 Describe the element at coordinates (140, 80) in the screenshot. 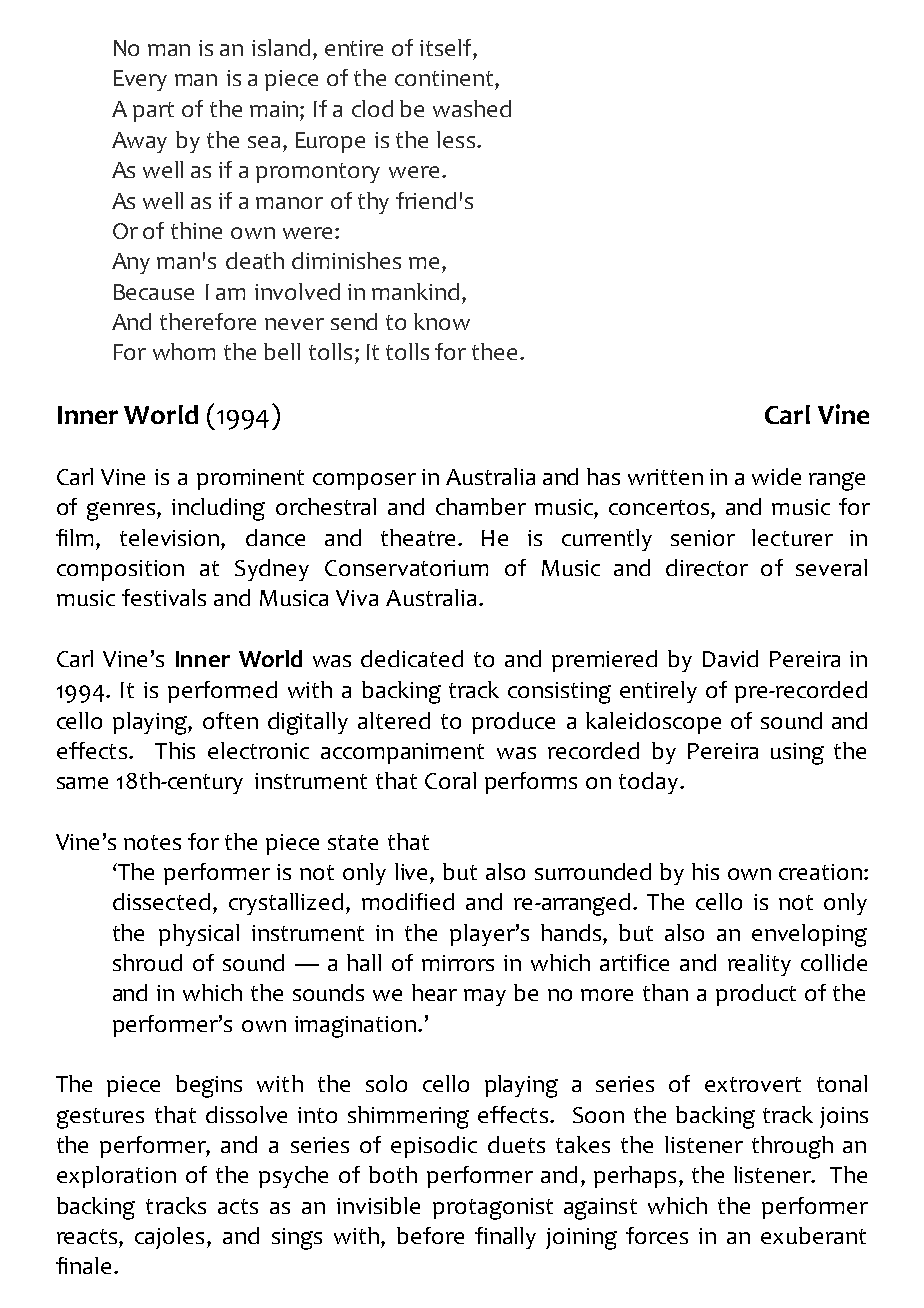

I see `Every` at that location.
